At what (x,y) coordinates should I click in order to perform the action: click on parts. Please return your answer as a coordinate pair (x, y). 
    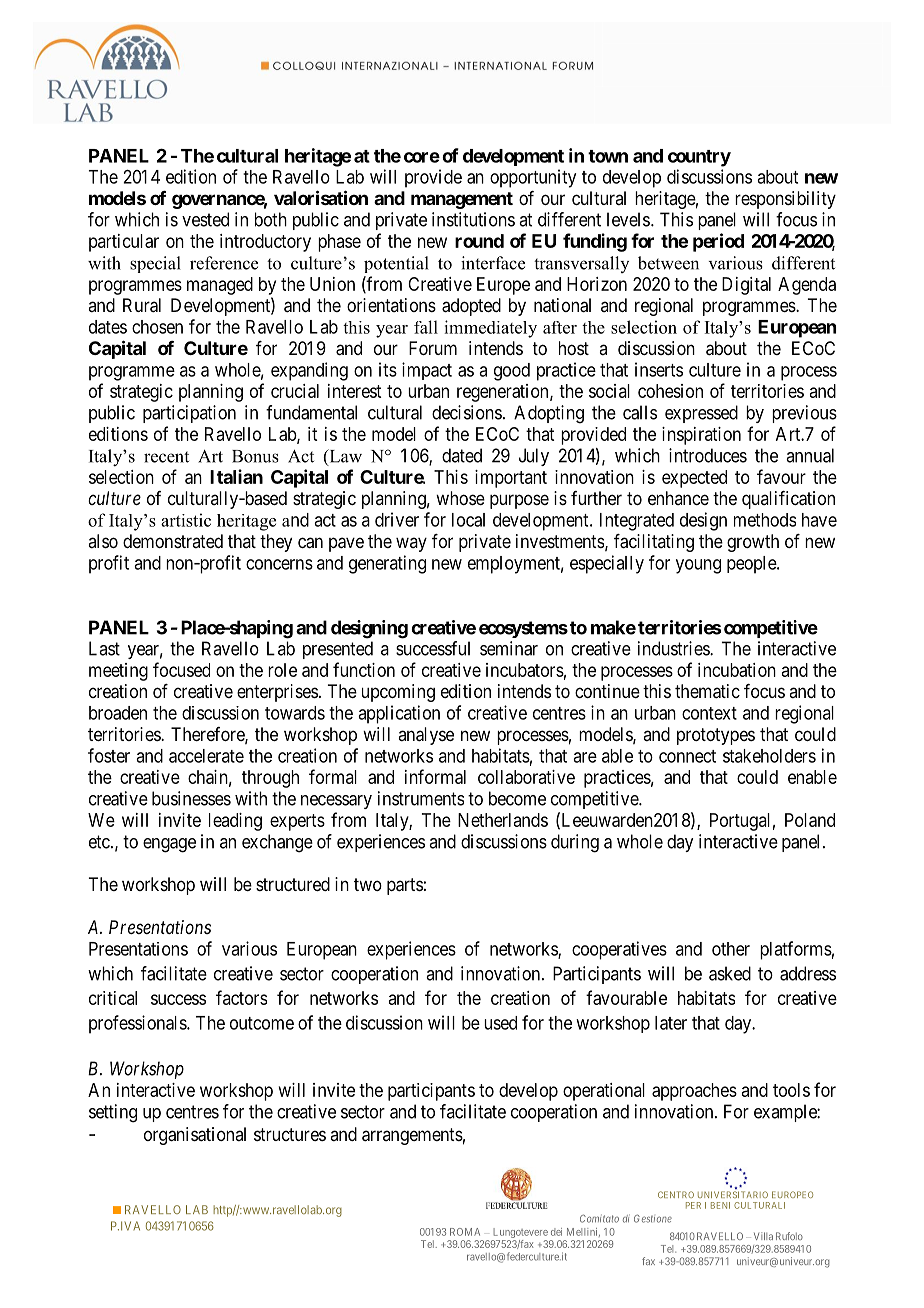
    Looking at the image, I should click on (405, 886).
